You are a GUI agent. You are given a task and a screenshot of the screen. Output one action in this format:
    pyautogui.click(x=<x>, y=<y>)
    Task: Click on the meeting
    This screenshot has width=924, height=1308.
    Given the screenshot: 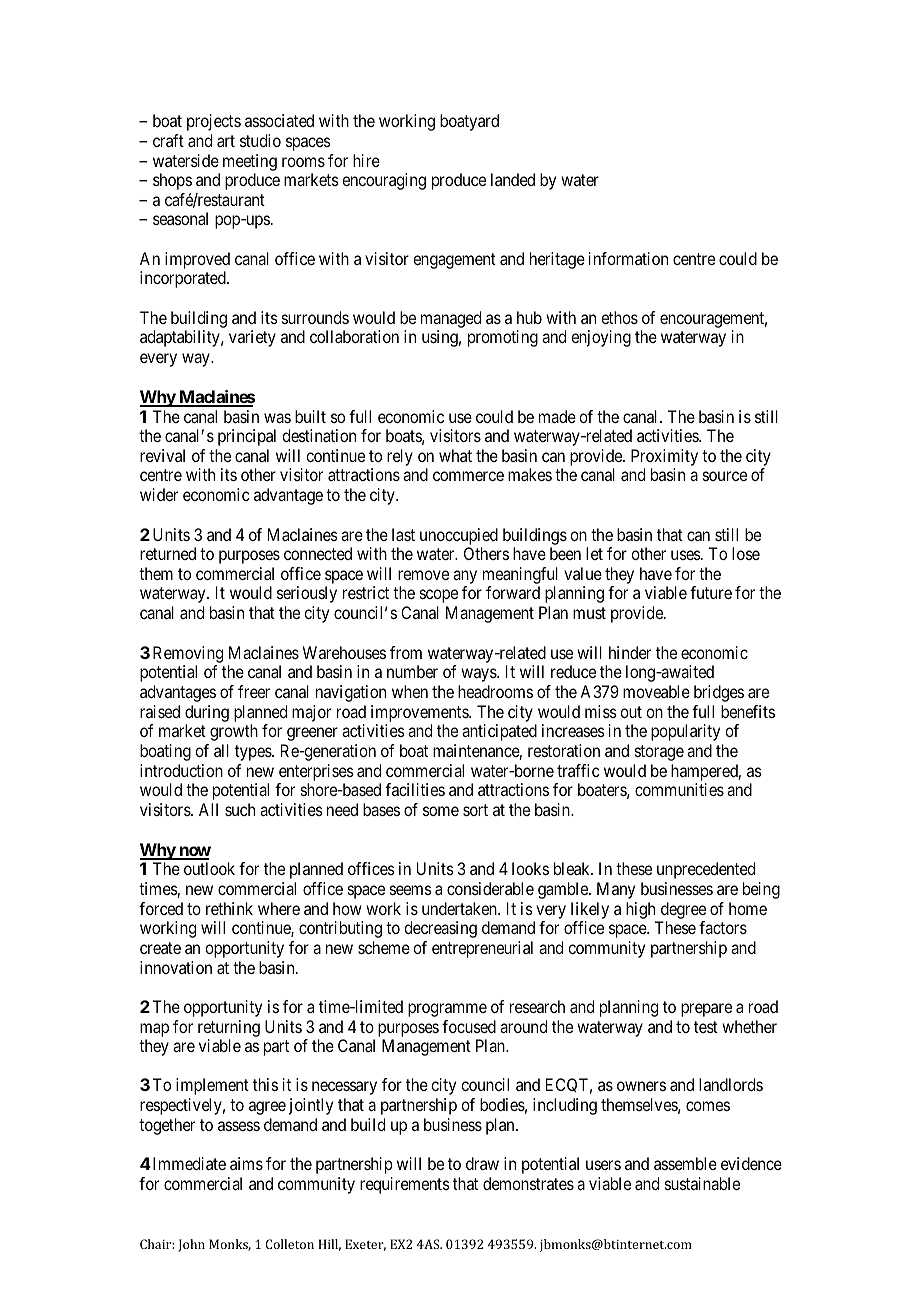 What is the action you would take?
    pyautogui.click(x=250, y=162)
